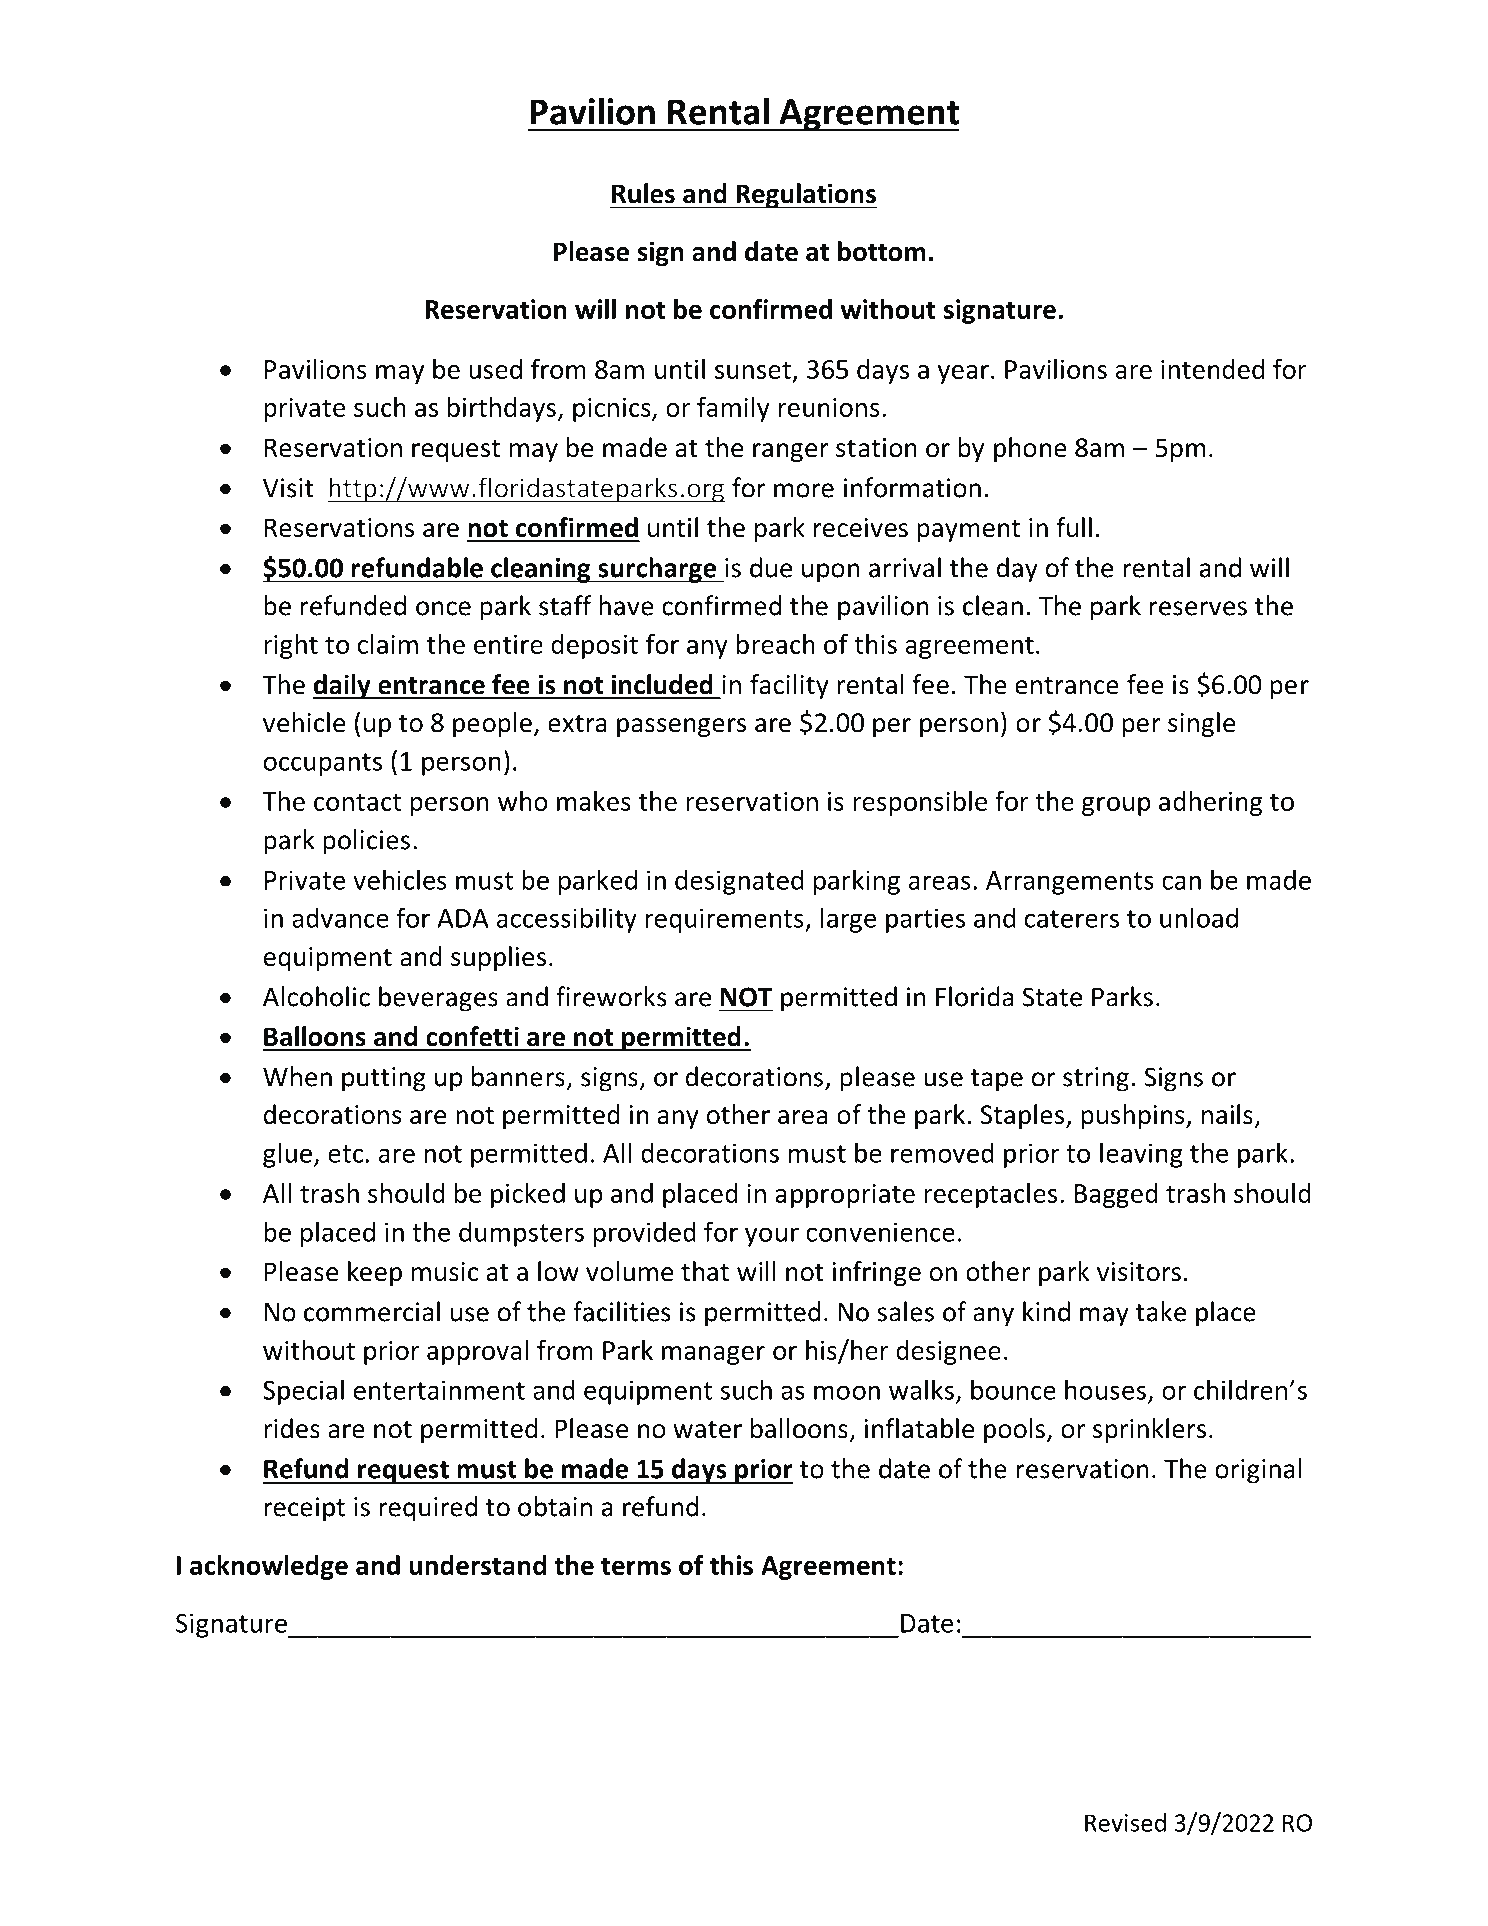  What do you see at coordinates (357, 802) in the screenshot?
I see `contact` at bounding box center [357, 802].
